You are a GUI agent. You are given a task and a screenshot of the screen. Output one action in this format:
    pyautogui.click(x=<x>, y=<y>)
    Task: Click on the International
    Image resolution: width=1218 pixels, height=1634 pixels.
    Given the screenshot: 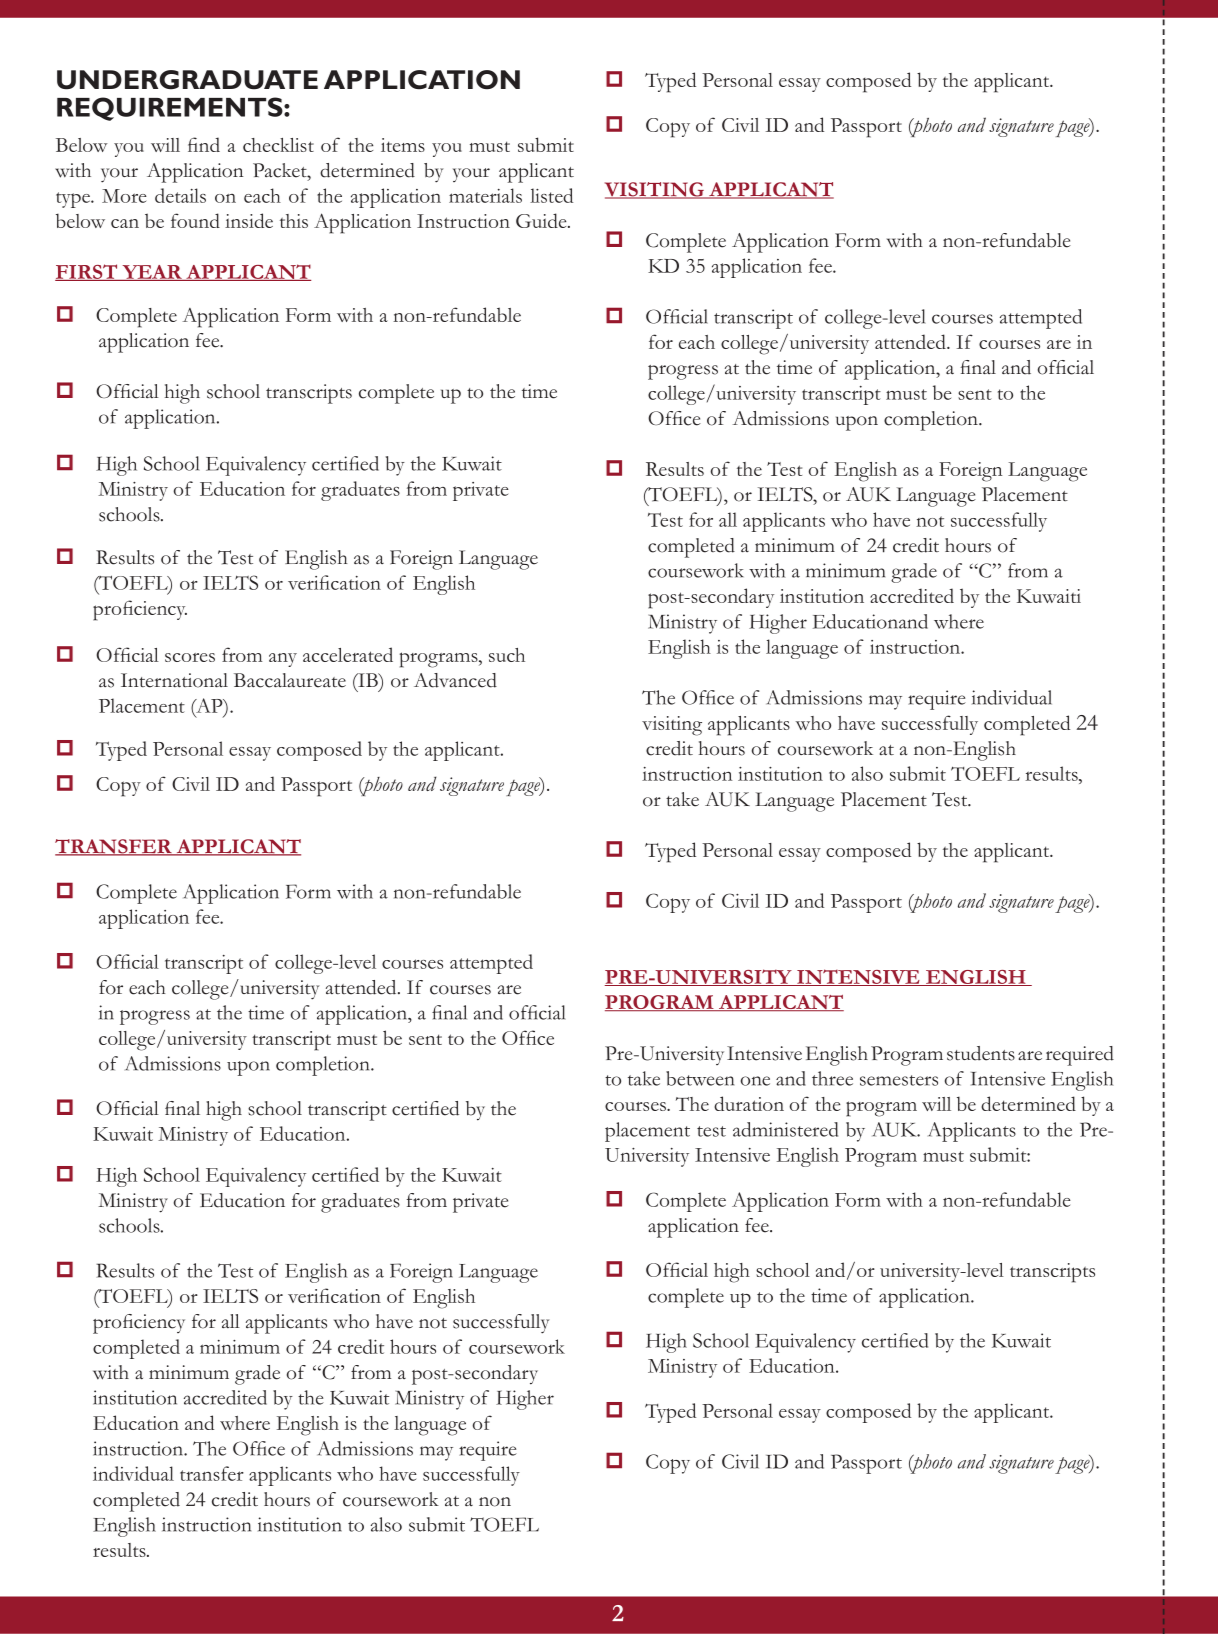 What is the action you would take?
    pyautogui.click(x=174, y=680)
